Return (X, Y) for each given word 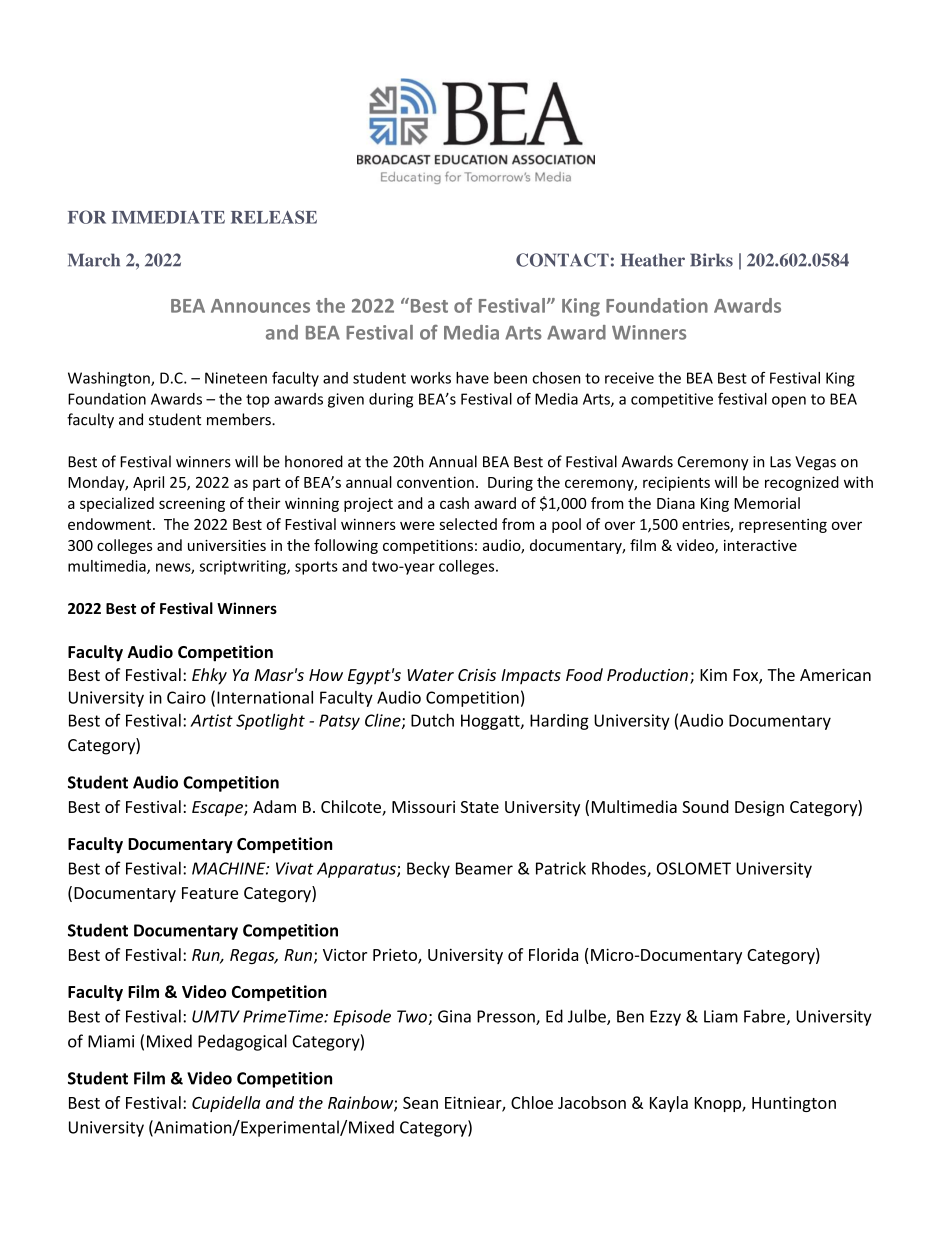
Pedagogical (242, 1042)
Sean (420, 1103)
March (94, 260)
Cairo (186, 697)
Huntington (794, 1104)
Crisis (477, 675)
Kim (713, 675)
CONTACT (562, 260)
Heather (653, 260)
